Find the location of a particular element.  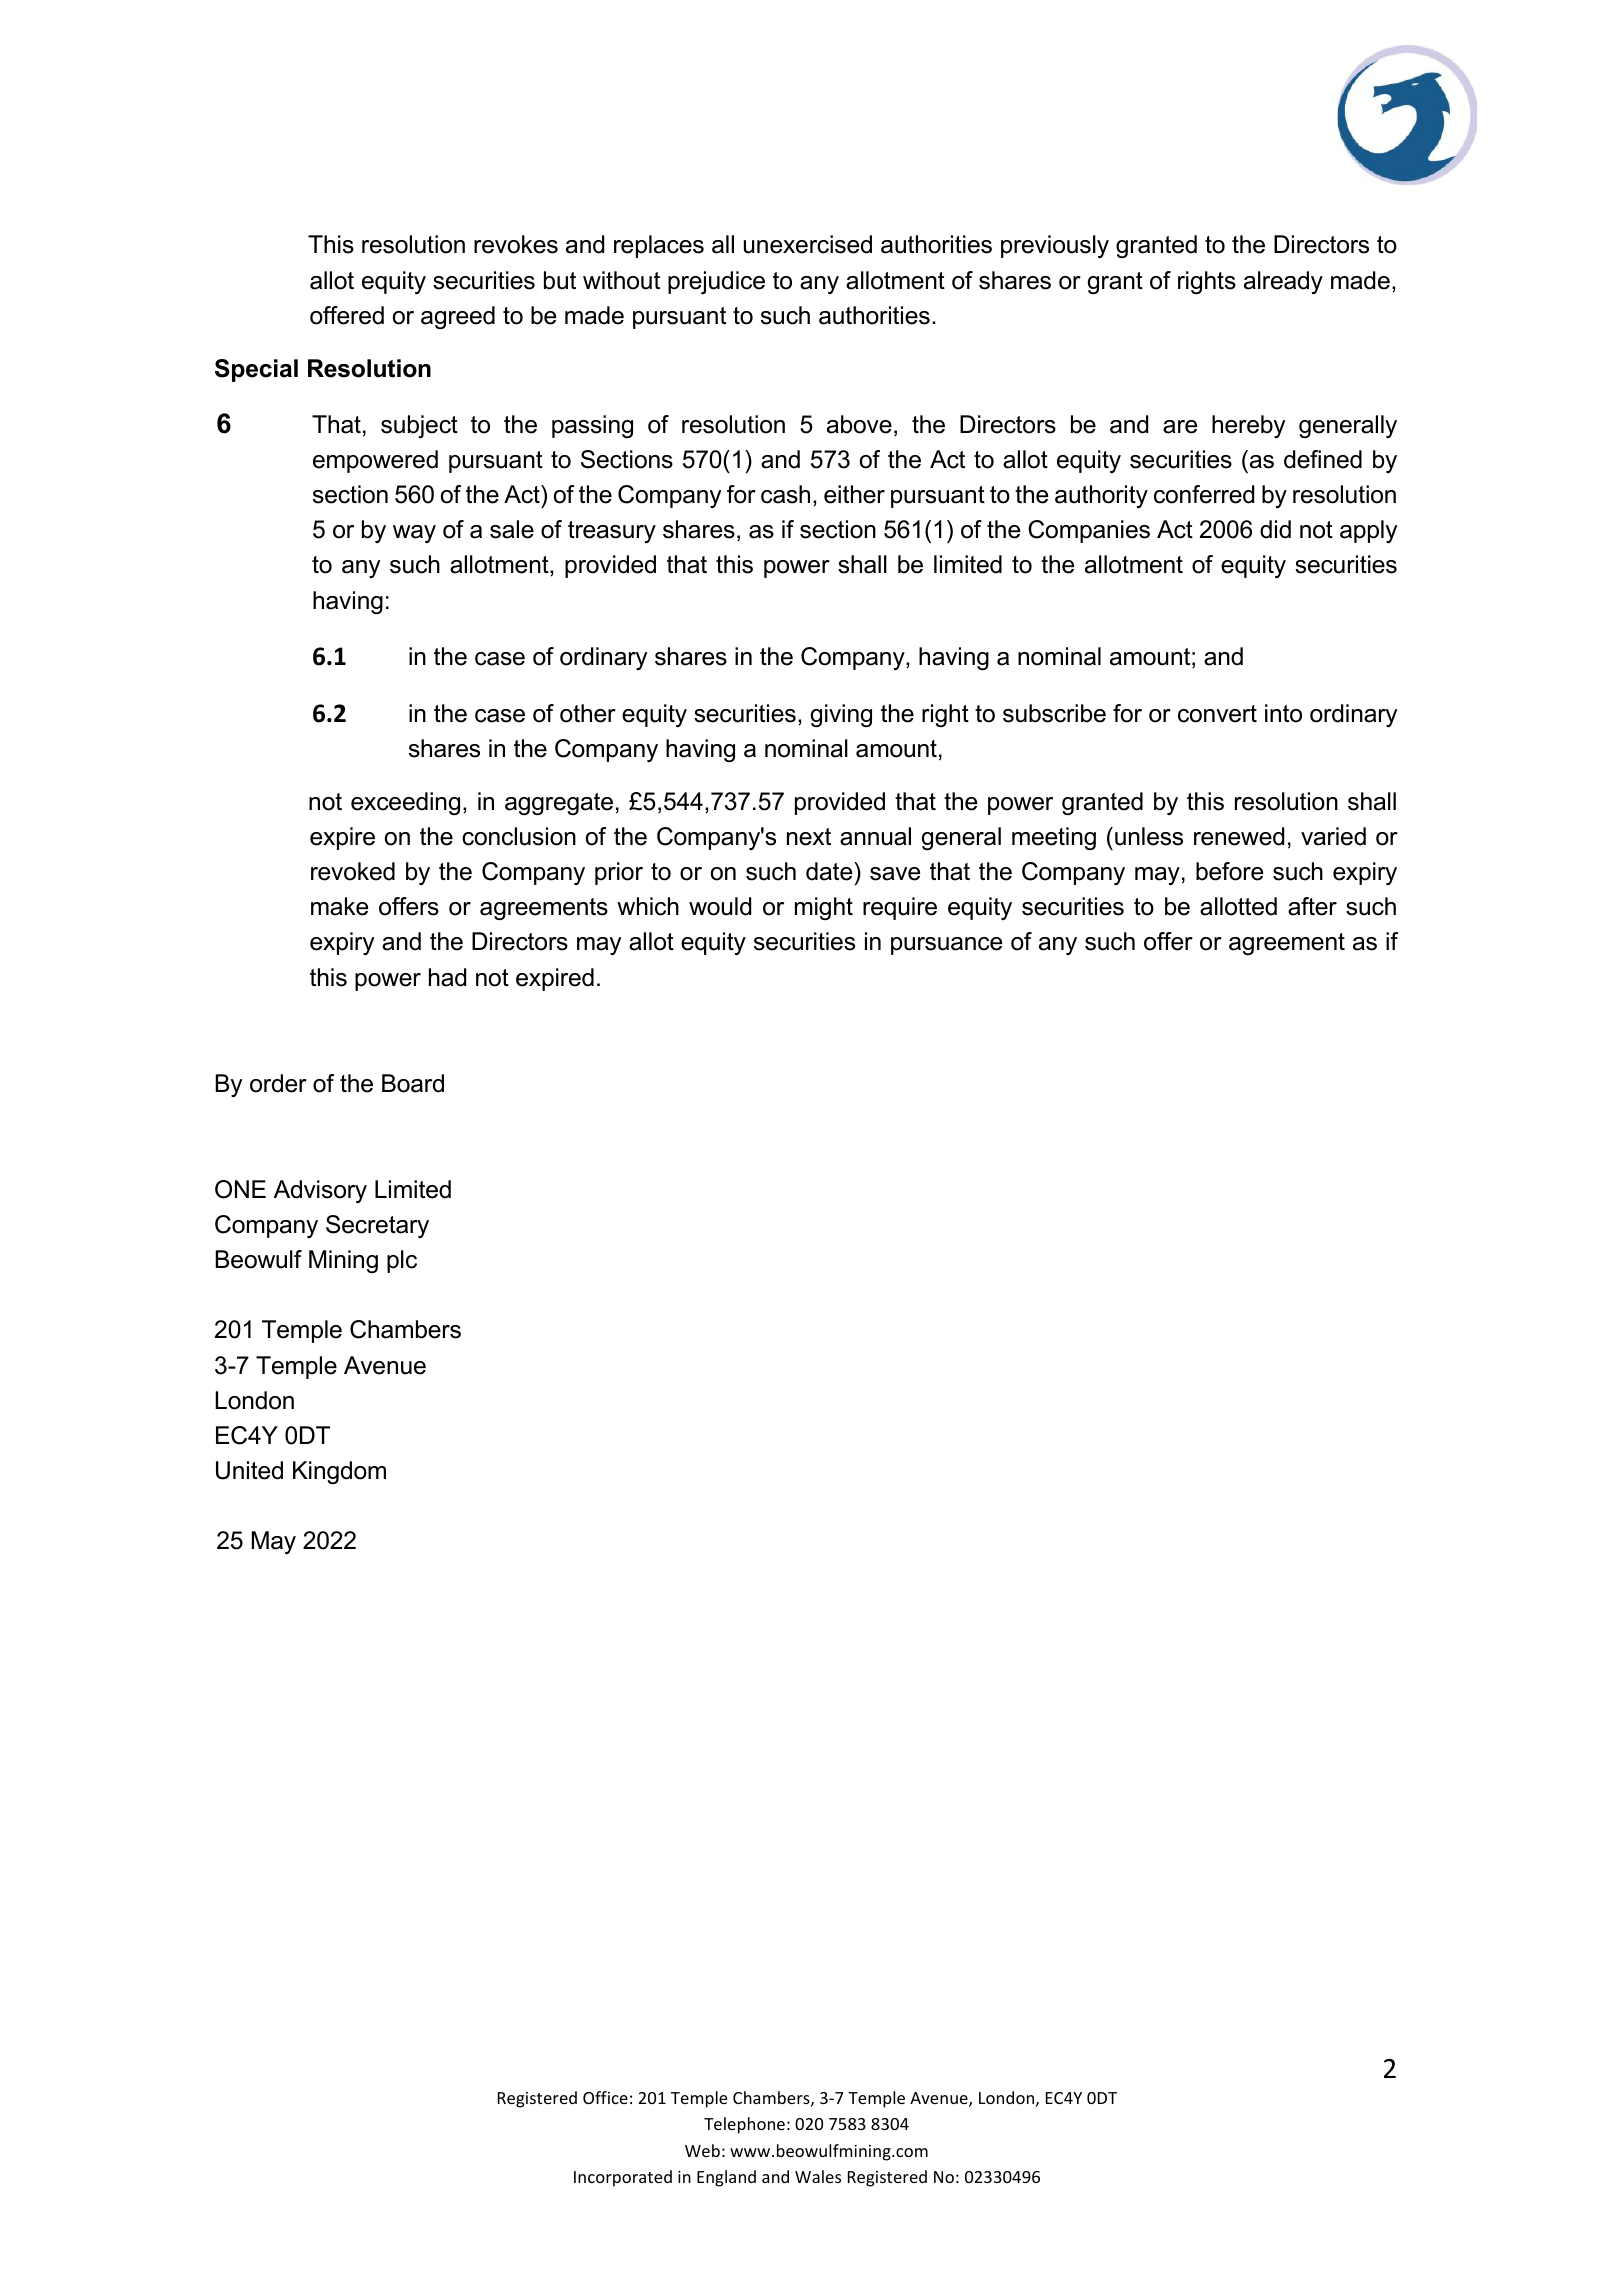

might is located at coordinates (824, 908).
